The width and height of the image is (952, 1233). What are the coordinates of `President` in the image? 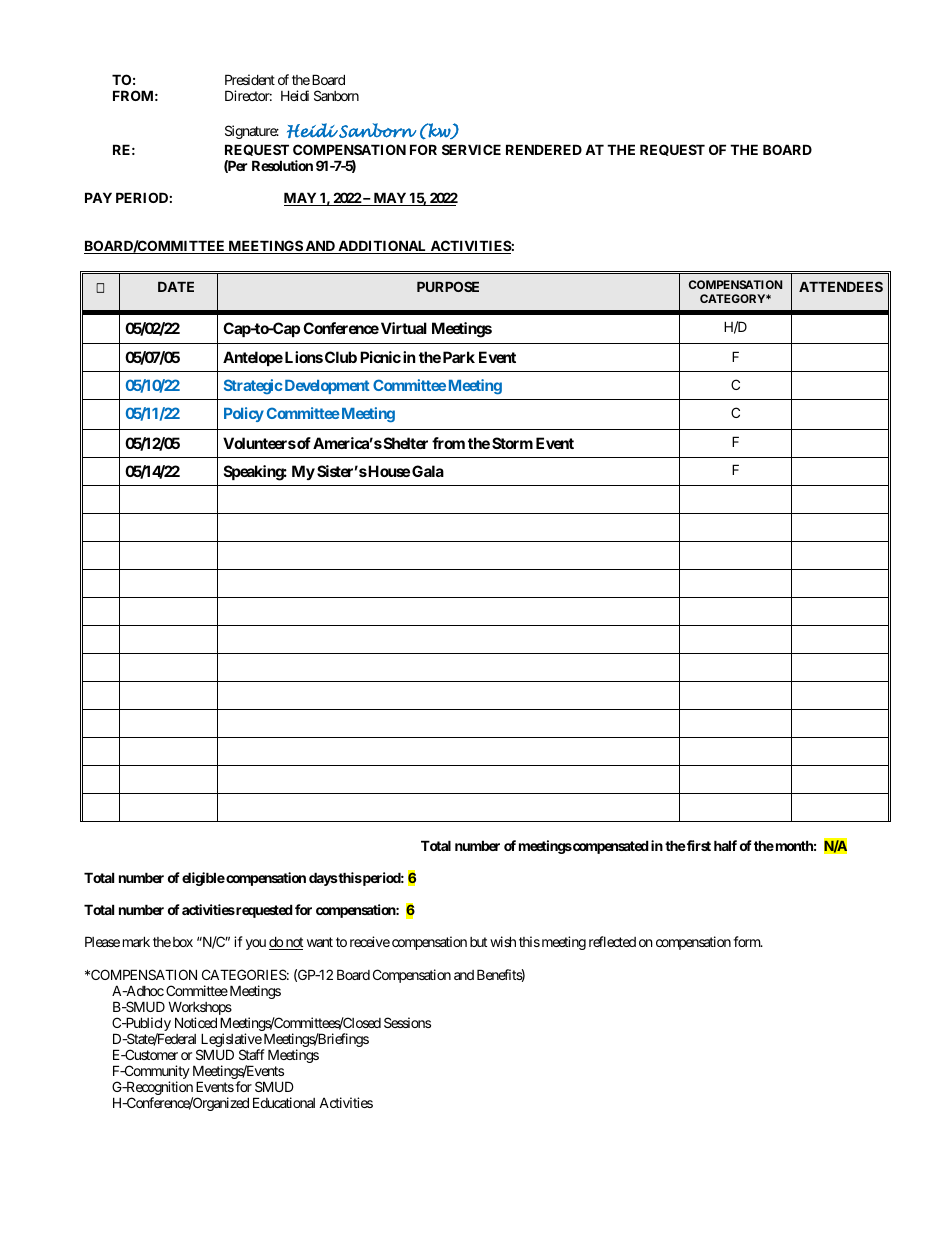 It's located at (250, 79).
